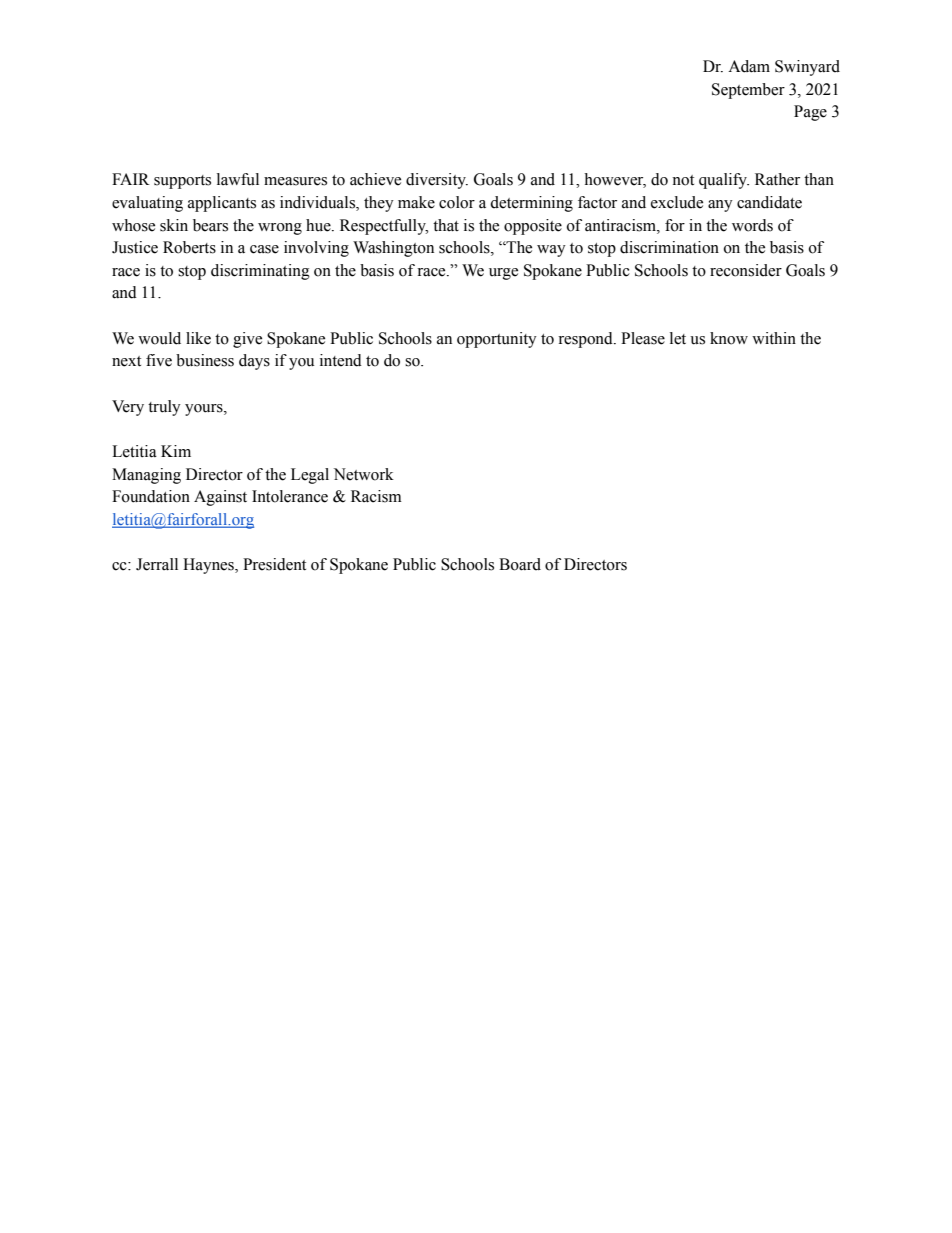 Image resolution: width=952 pixels, height=1233 pixels. I want to click on opportunity, so click(497, 340).
